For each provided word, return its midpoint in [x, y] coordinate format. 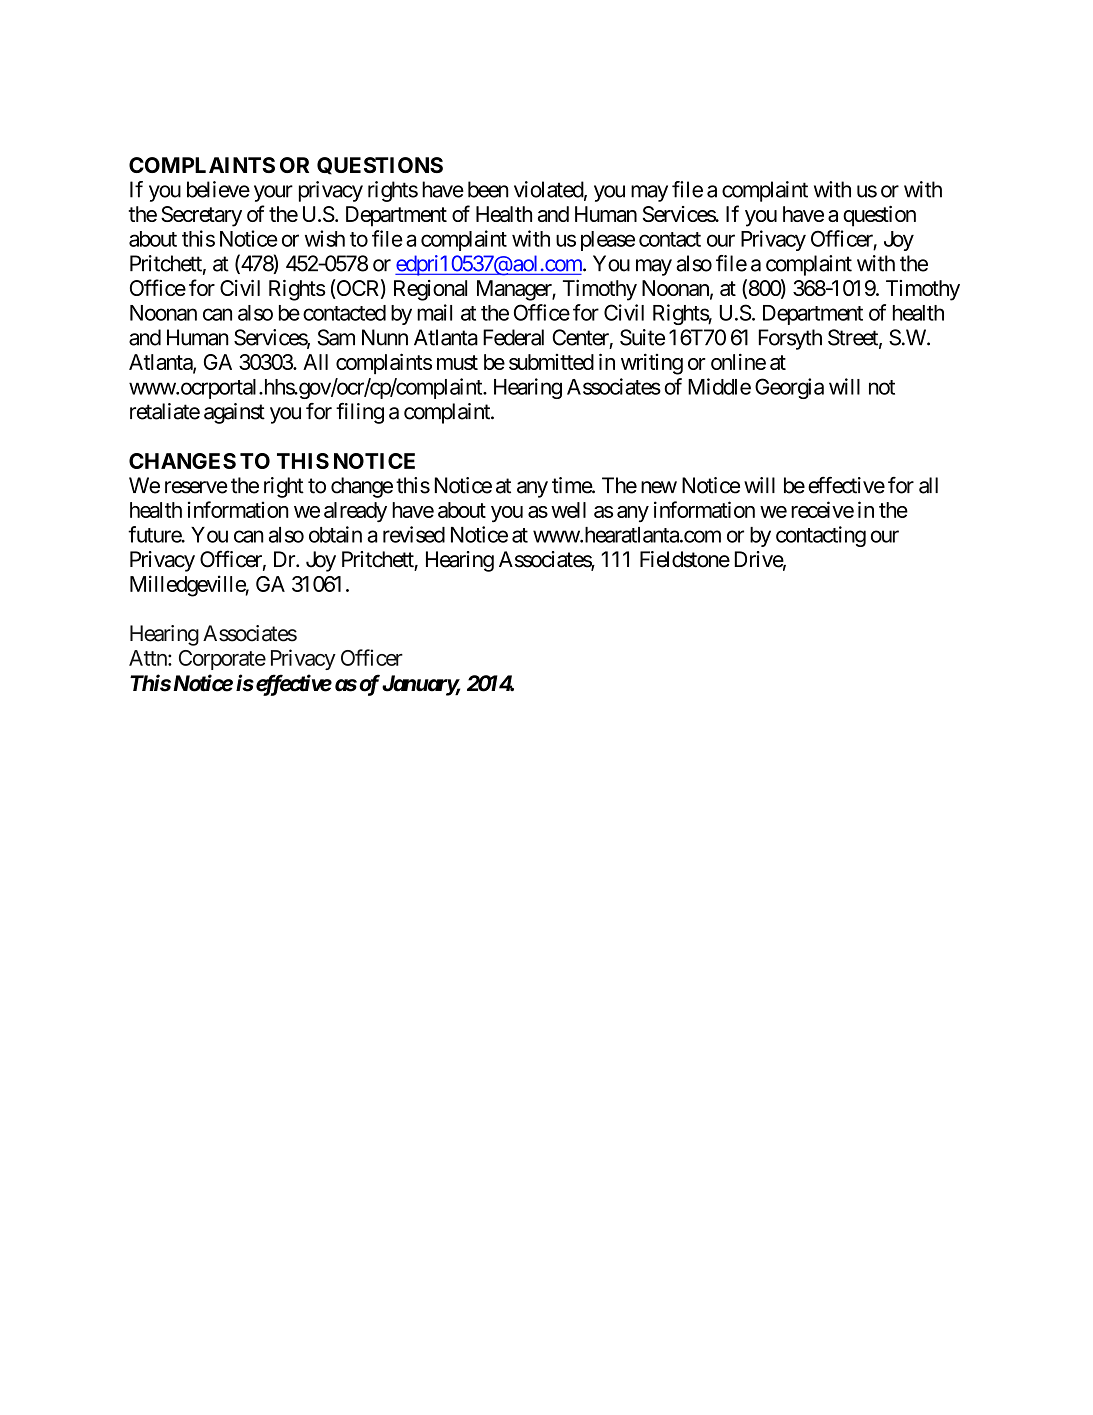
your [273, 193]
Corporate [222, 660]
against [234, 413]
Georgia [789, 388]
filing [360, 413]
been [488, 189]
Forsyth [790, 339]
